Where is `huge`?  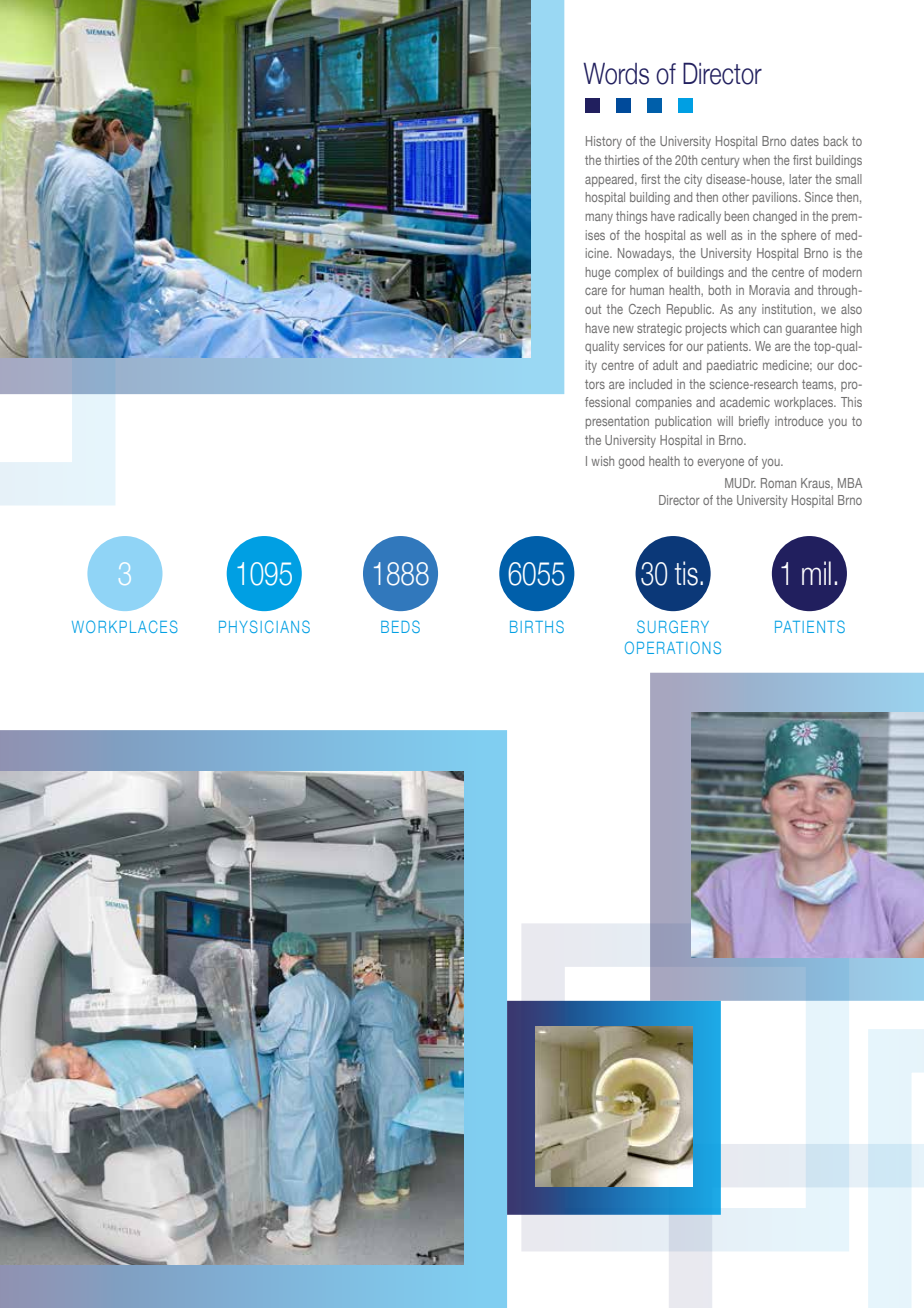
huge is located at coordinates (598, 273).
